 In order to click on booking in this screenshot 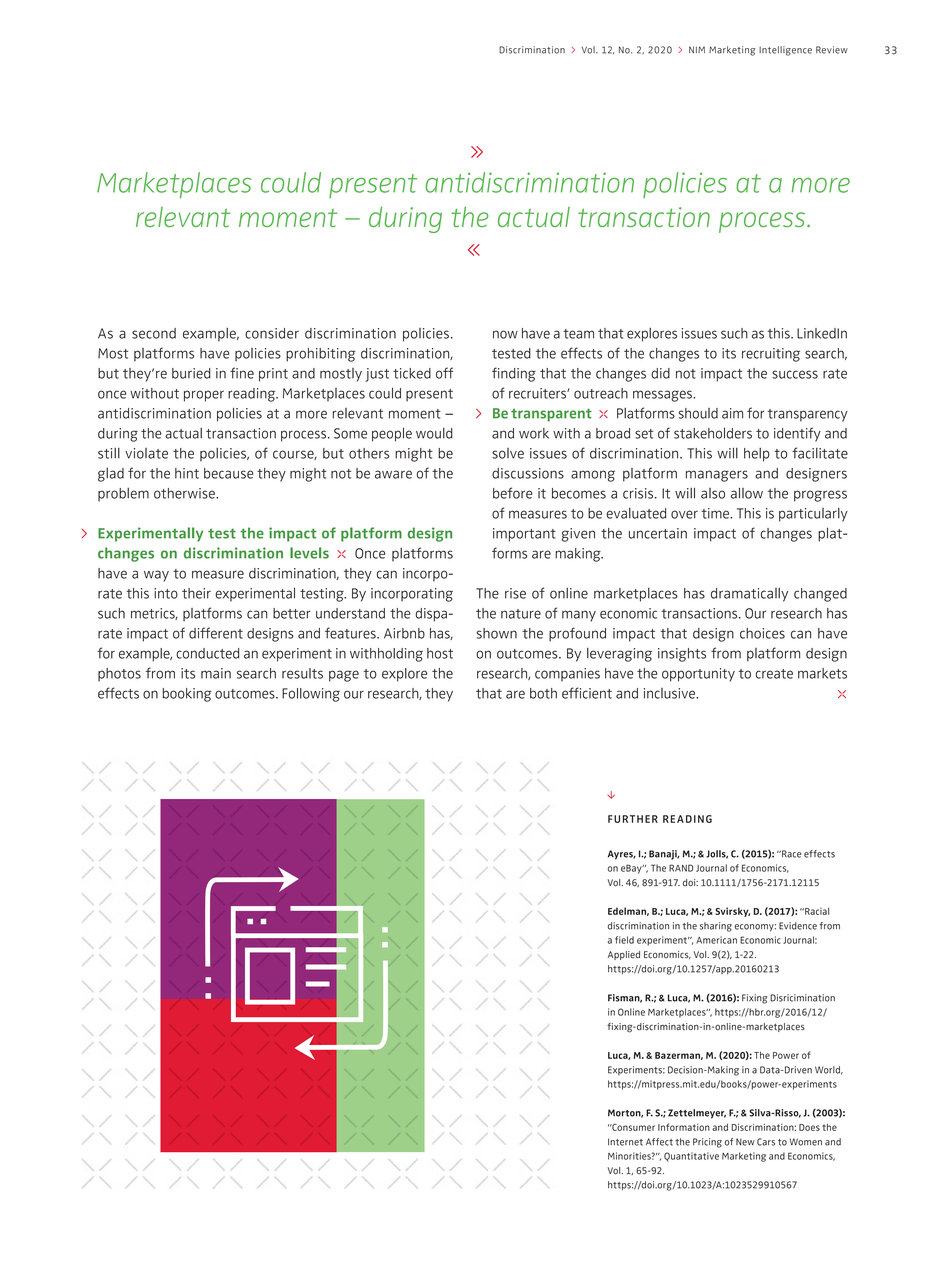, I will do `click(187, 695)`.
